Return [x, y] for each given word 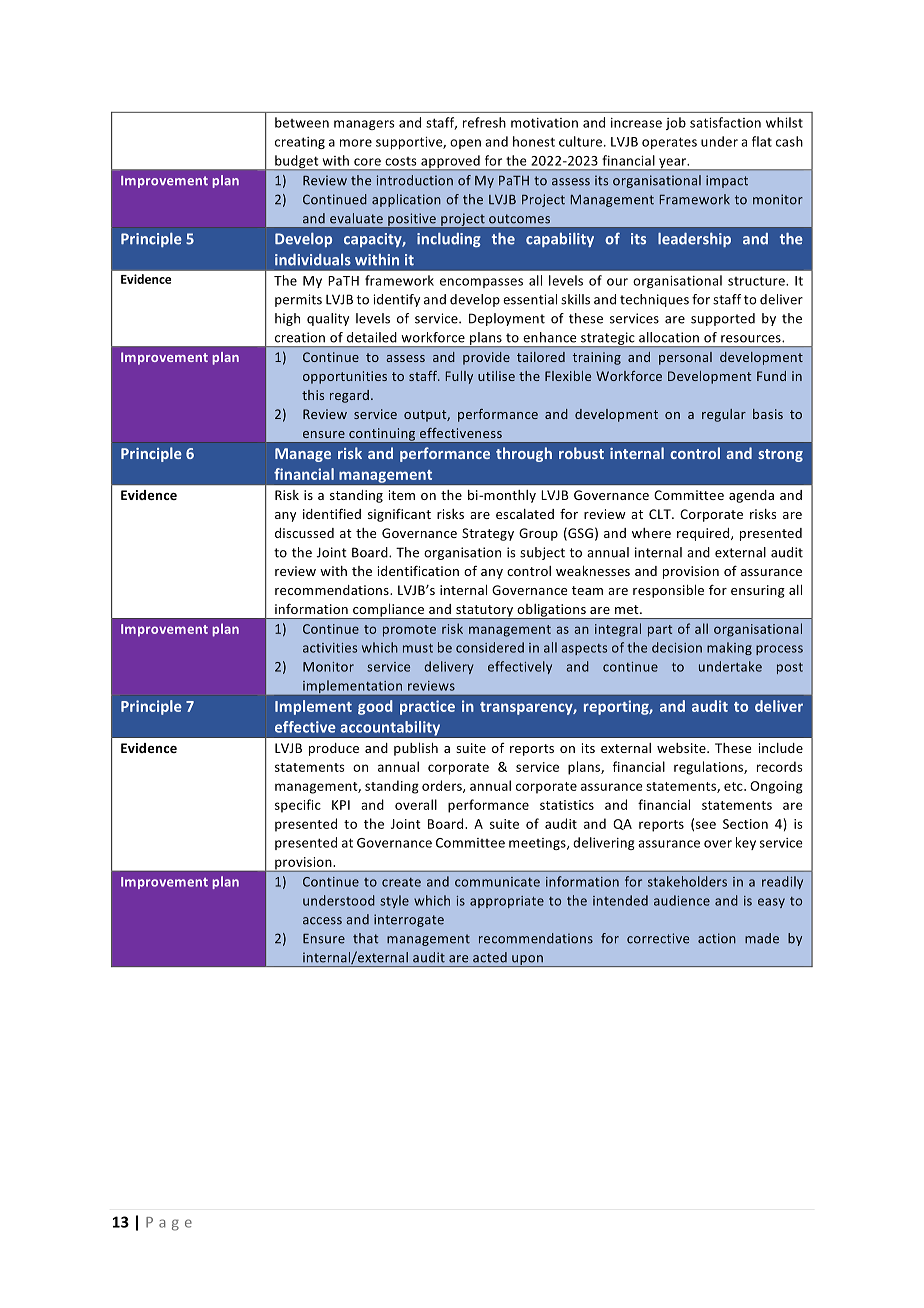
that [365, 938]
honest [534, 141]
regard [349, 396]
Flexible [568, 376]
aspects [584, 649]
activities [330, 648]
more [356, 143]
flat [762, 141]
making [729, 648]
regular [724, 415]
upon [527, 961]
